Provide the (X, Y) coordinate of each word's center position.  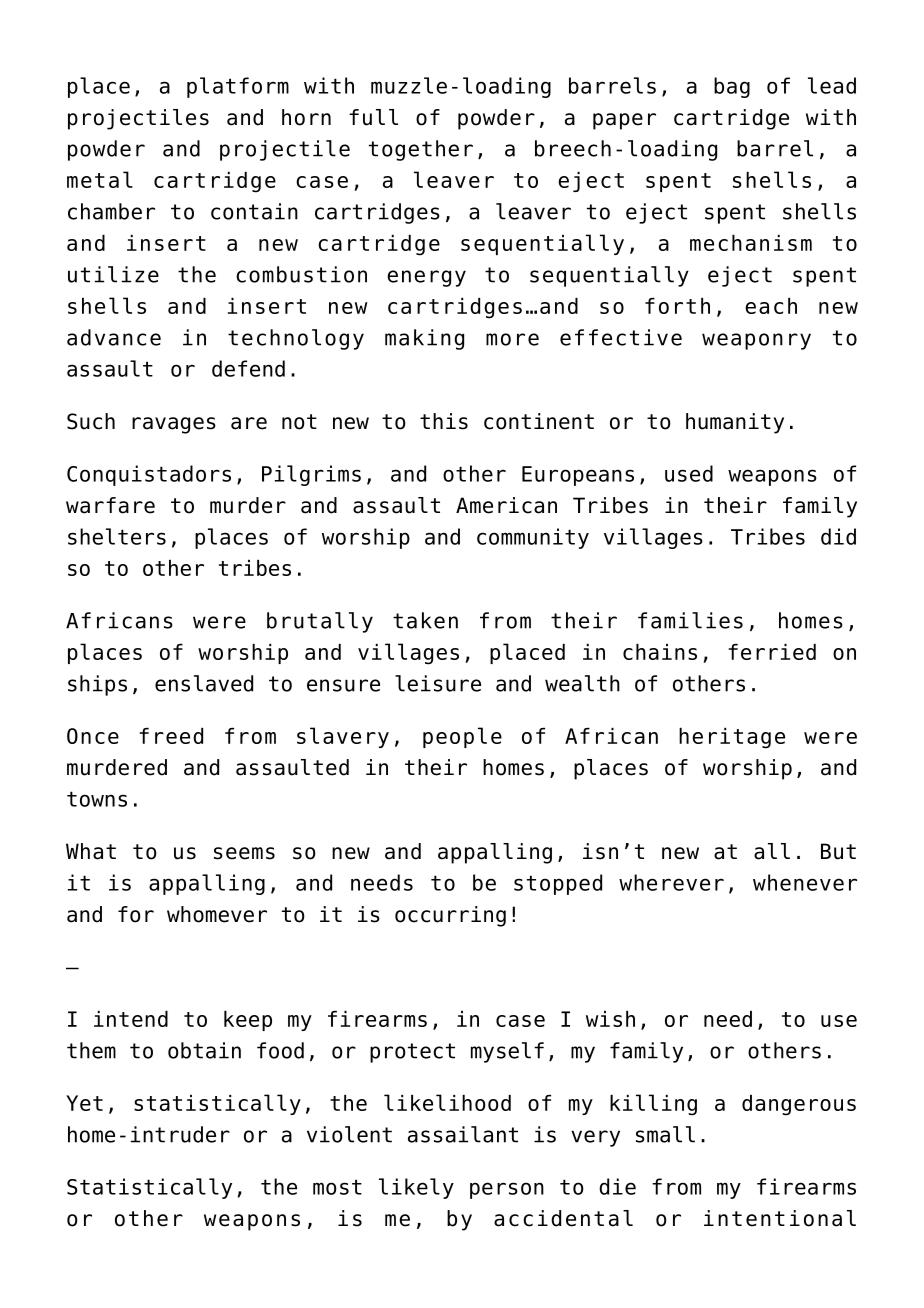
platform (238, 87)
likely (416, 1188)
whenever (805, 882)
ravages (174, 425)
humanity (735, 423)
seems (244, 853)
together (421, 150)
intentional (780, 1218)
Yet (84, 1103)
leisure (438, 683)
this (444, 421)
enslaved (204, 683)
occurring (450, 916)
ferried (772, 652)
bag (732, 87)
